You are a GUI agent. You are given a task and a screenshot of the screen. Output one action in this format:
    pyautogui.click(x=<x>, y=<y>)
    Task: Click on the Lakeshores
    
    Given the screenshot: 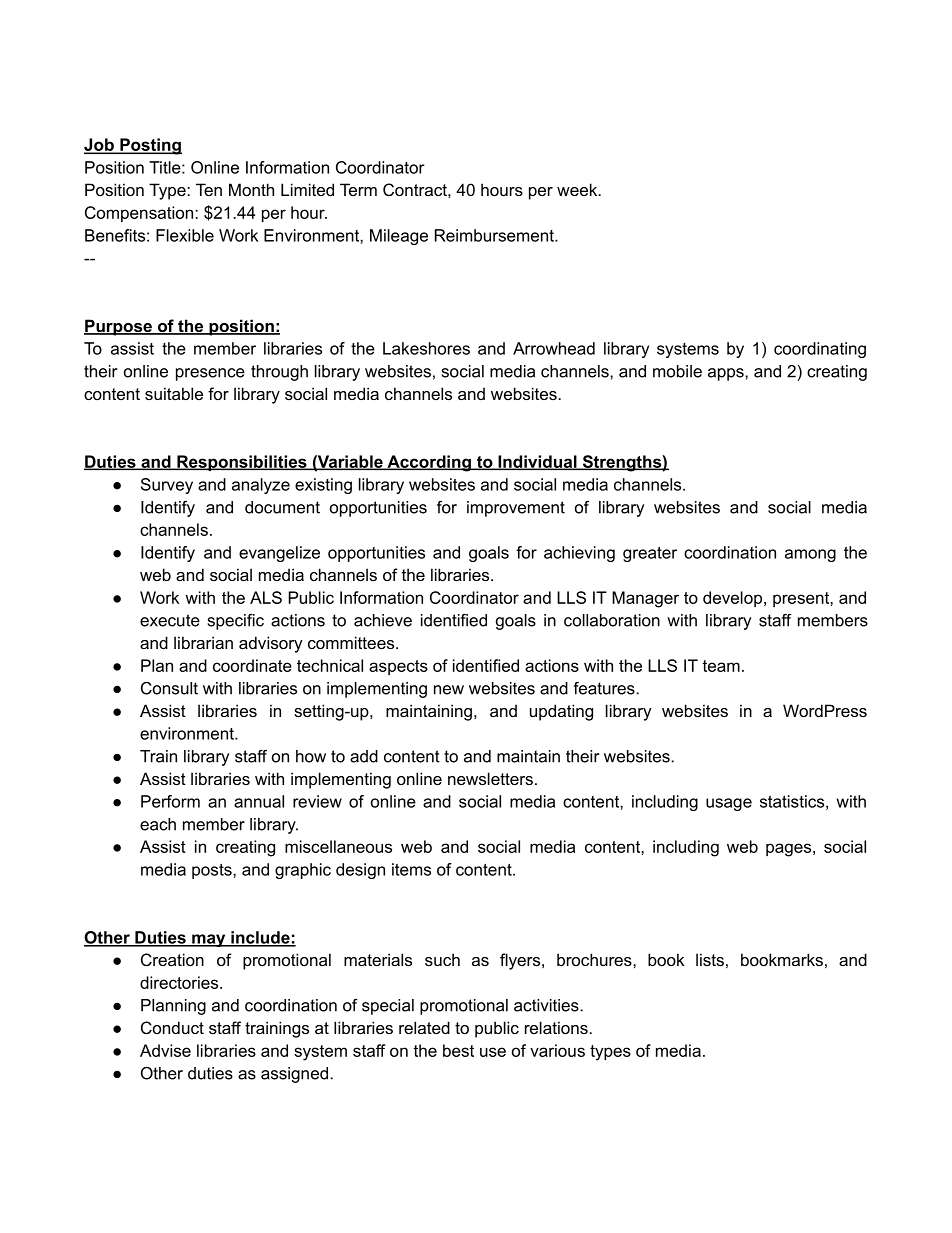 What is the action you would take?
    pyautogui.click(x=426, y=348)
